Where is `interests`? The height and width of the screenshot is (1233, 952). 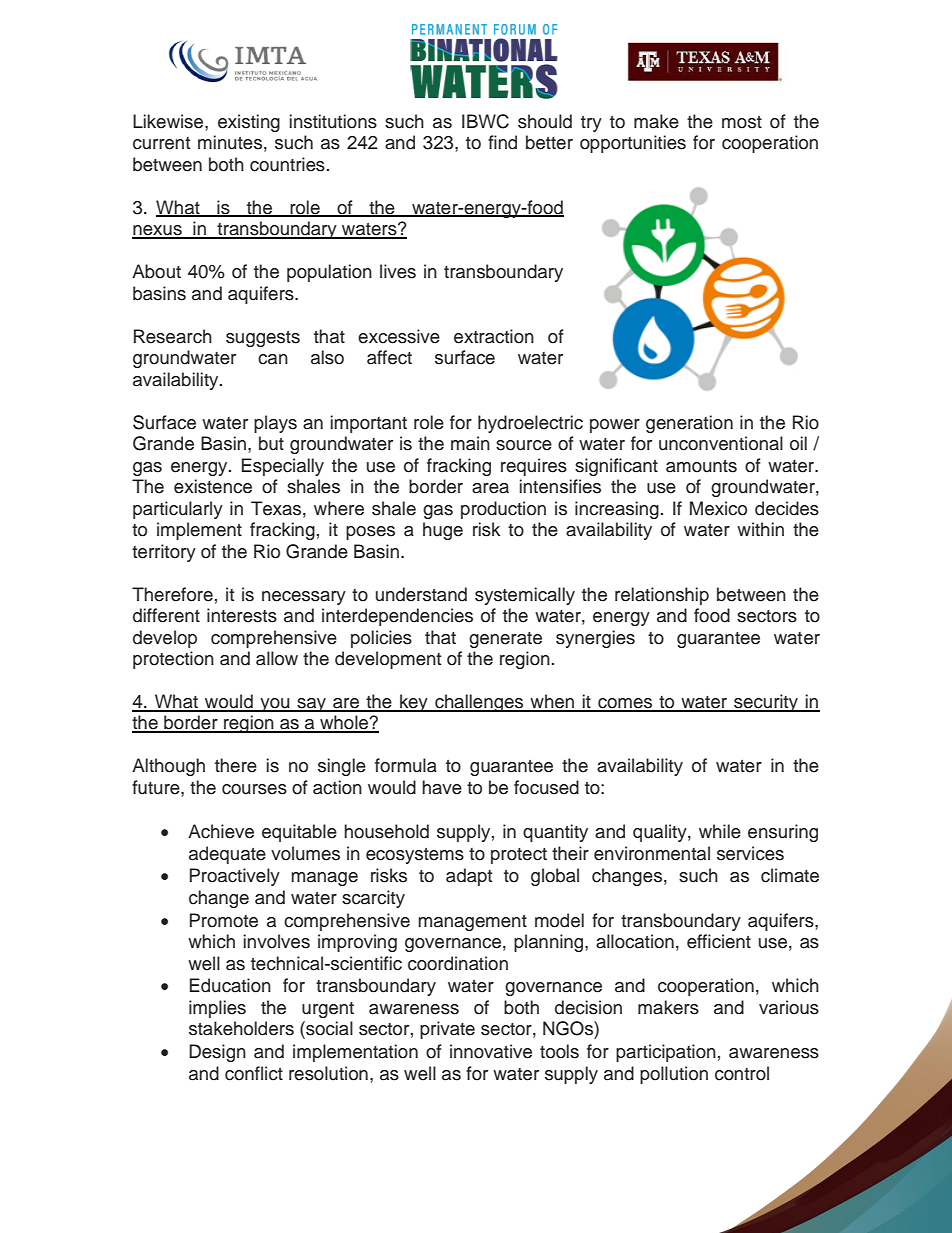 interests is located at coordinates (242, 615).
